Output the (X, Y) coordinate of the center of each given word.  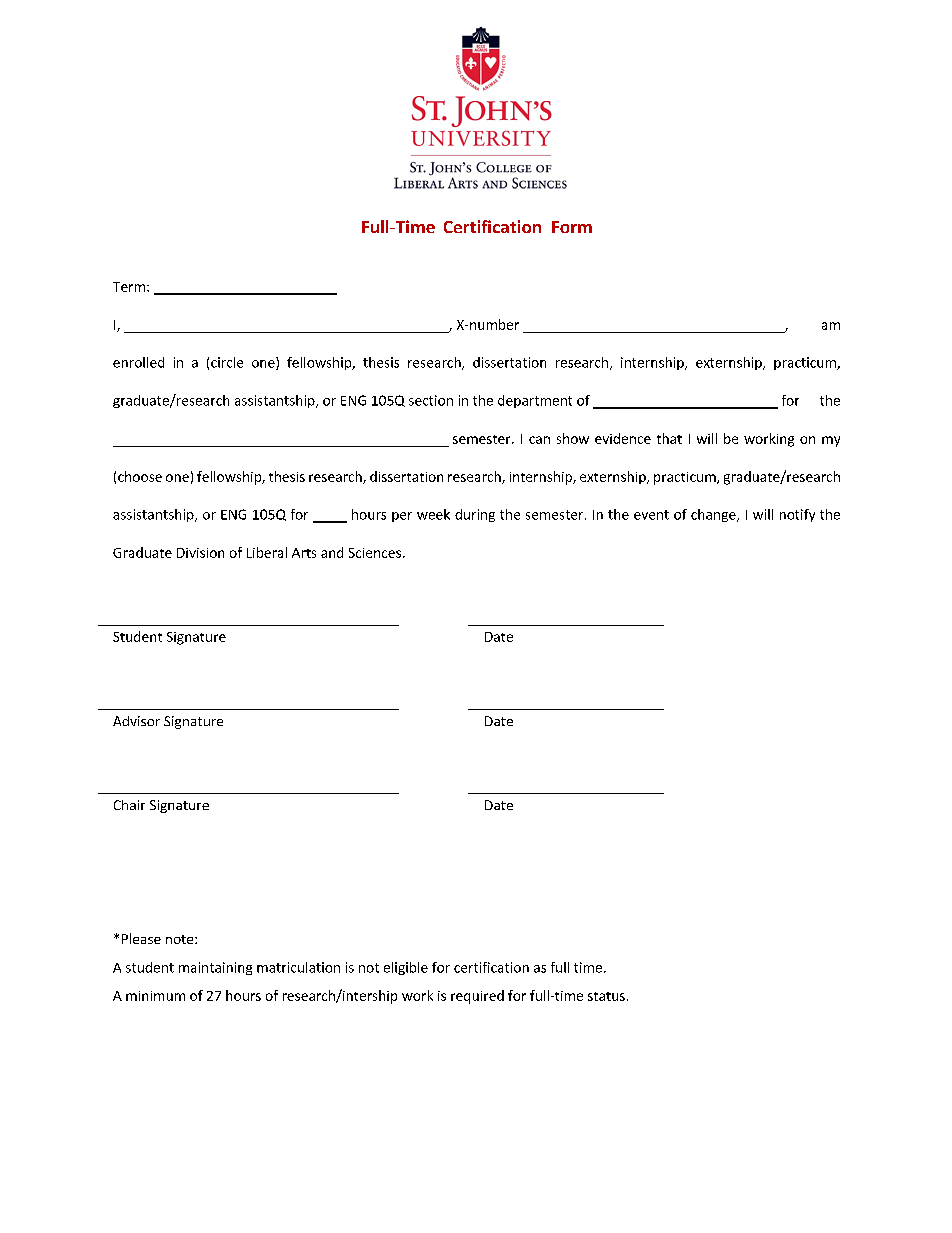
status (606, 996)
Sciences (376, 553)
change (714, 515)
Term (129, 287)
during (475, 515)
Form (572, 227)
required (477, 997)
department (535, 401)
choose (140, 476)
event (651, 515)
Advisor (136, 721)
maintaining (215, 968)
